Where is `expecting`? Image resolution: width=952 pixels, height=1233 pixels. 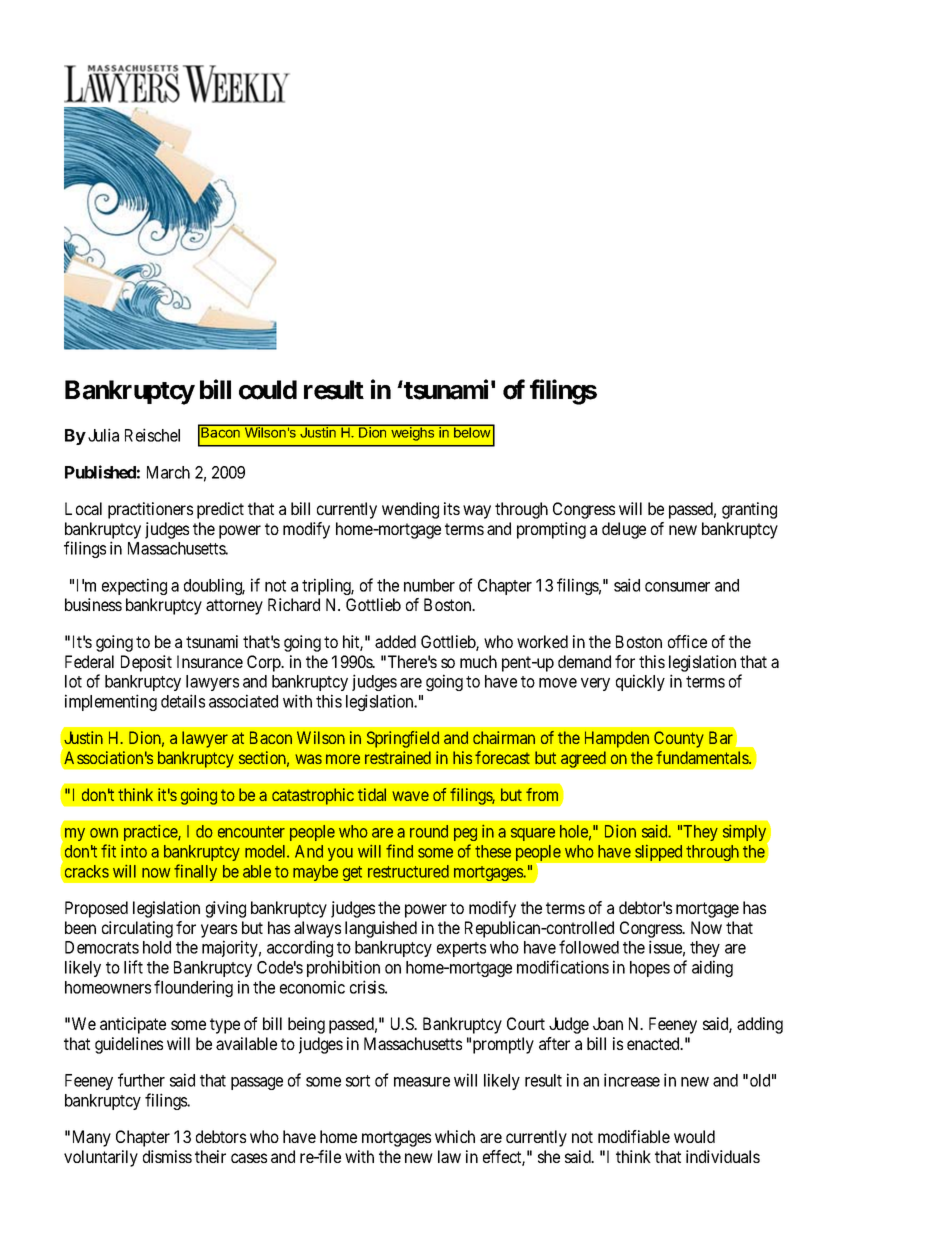
expecting is located at coordinates (134, 586).
